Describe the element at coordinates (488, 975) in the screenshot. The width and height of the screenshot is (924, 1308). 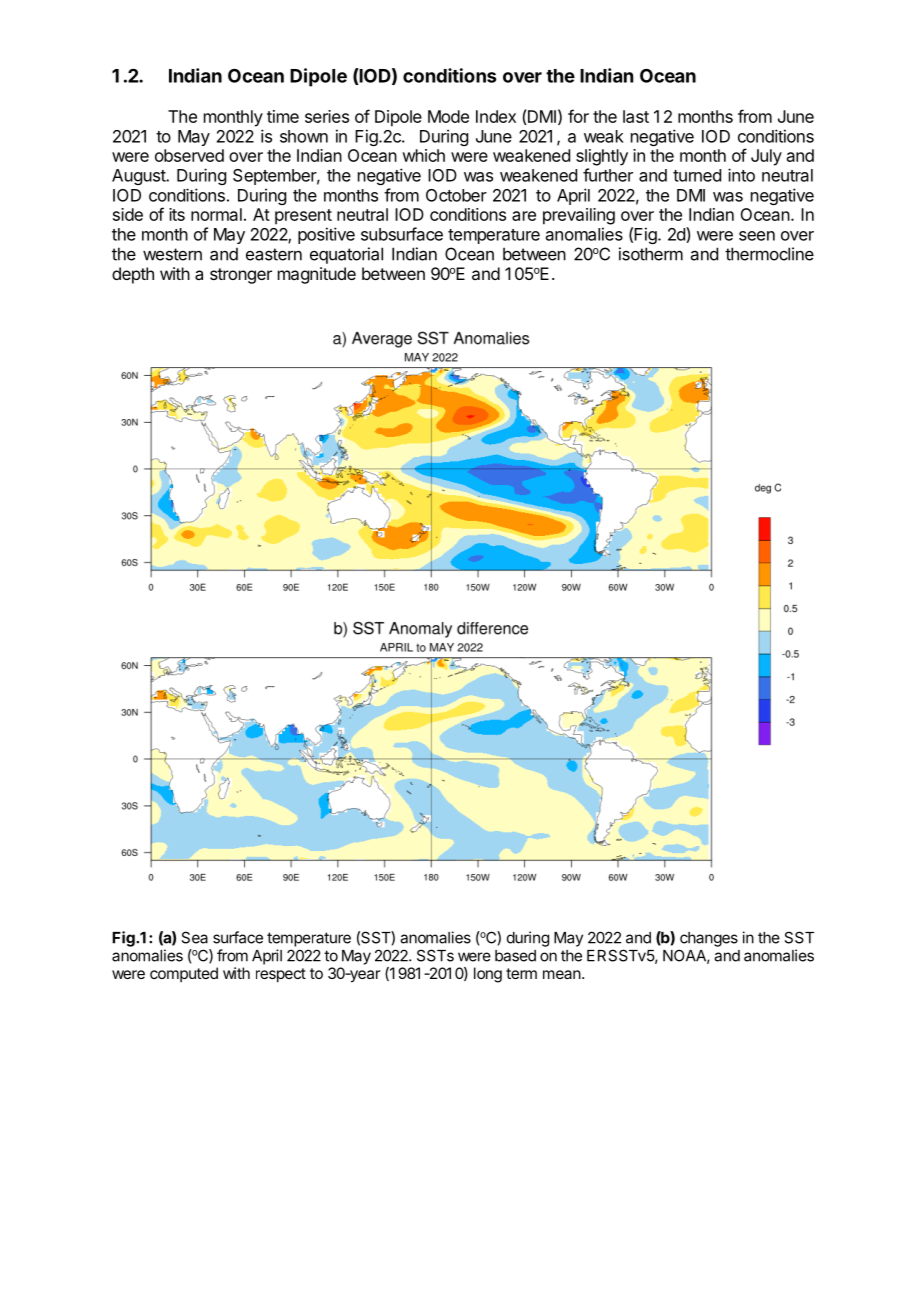
I see `long` at that location.
